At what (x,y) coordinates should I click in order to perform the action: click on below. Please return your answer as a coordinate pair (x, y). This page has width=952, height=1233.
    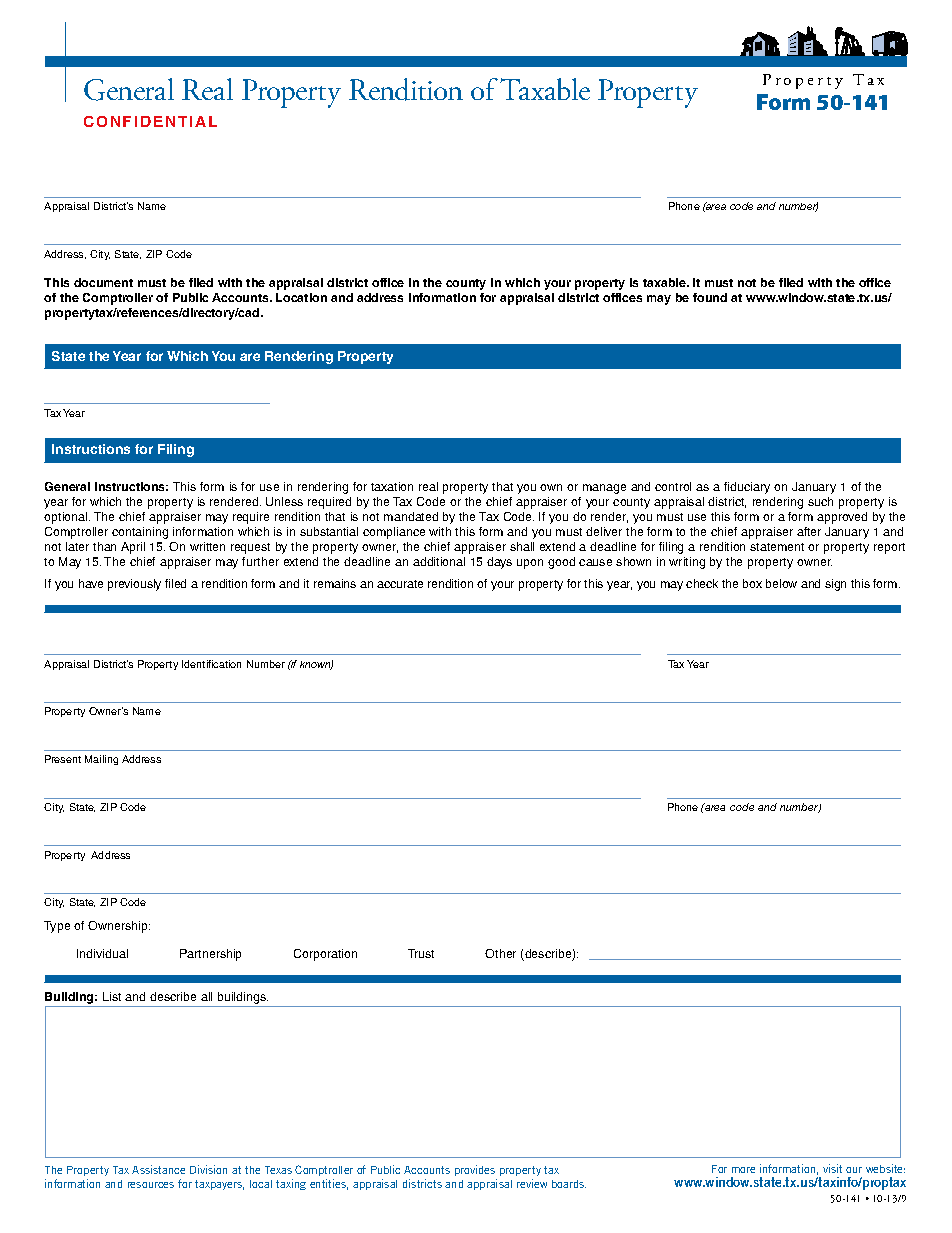
    Looking at the image, I should click on (781, 583).
